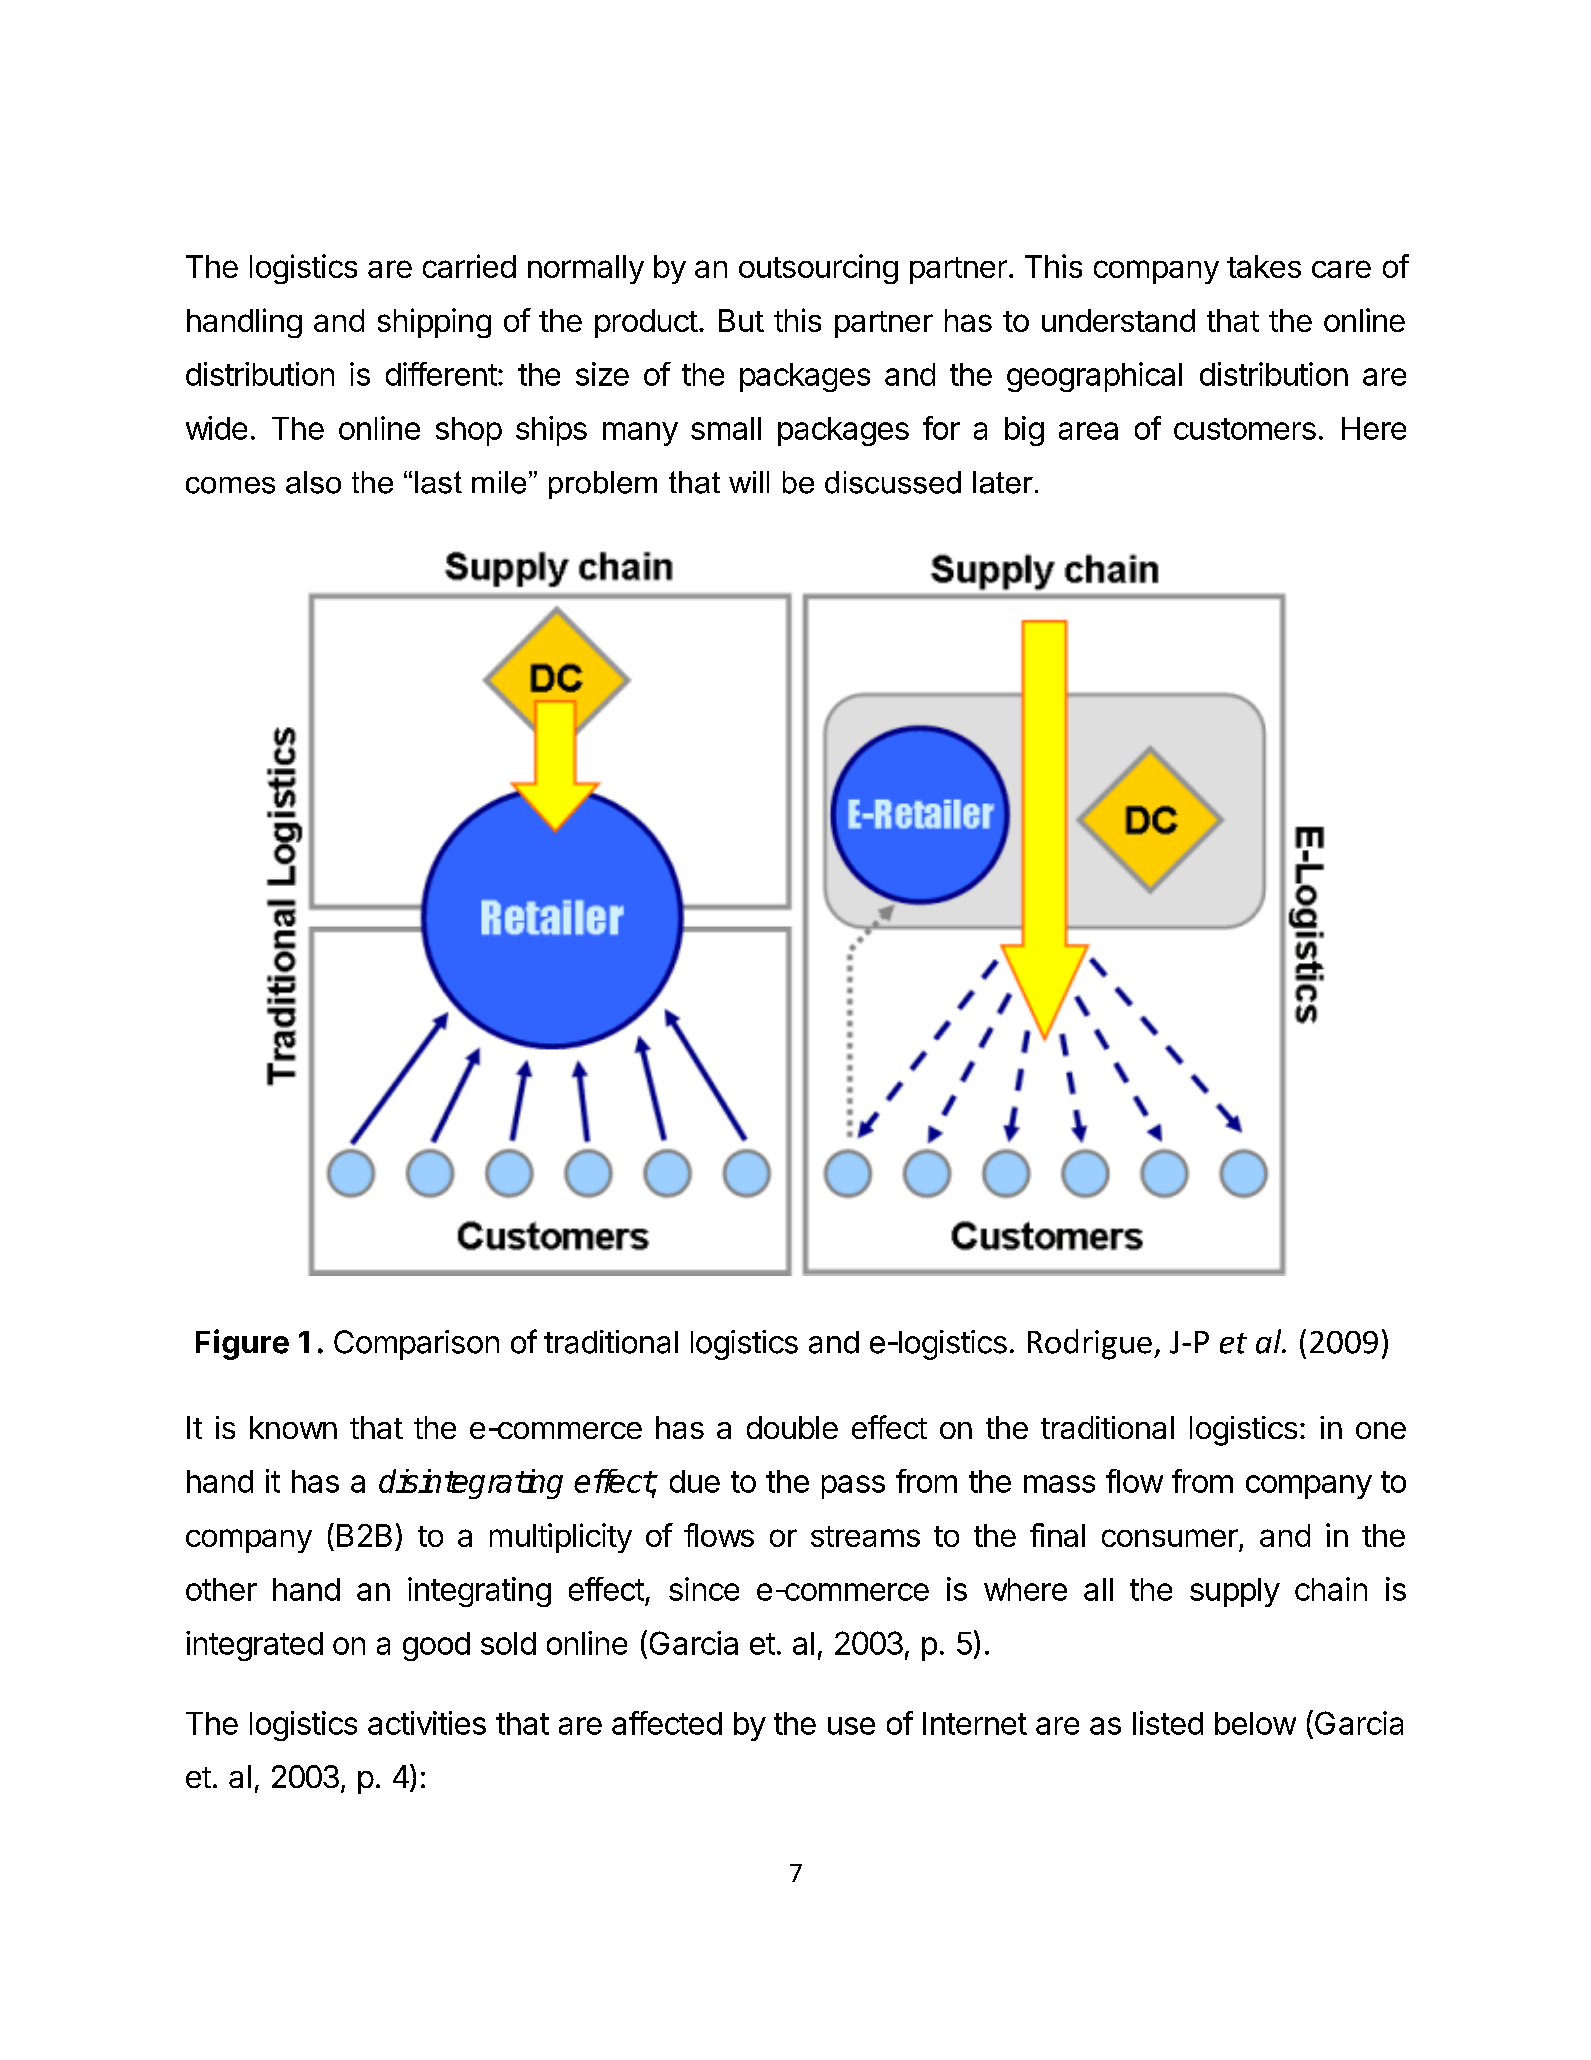 The width and height of the screenshot is (1591, 2060). I want to click on will, so click(749, 482).
